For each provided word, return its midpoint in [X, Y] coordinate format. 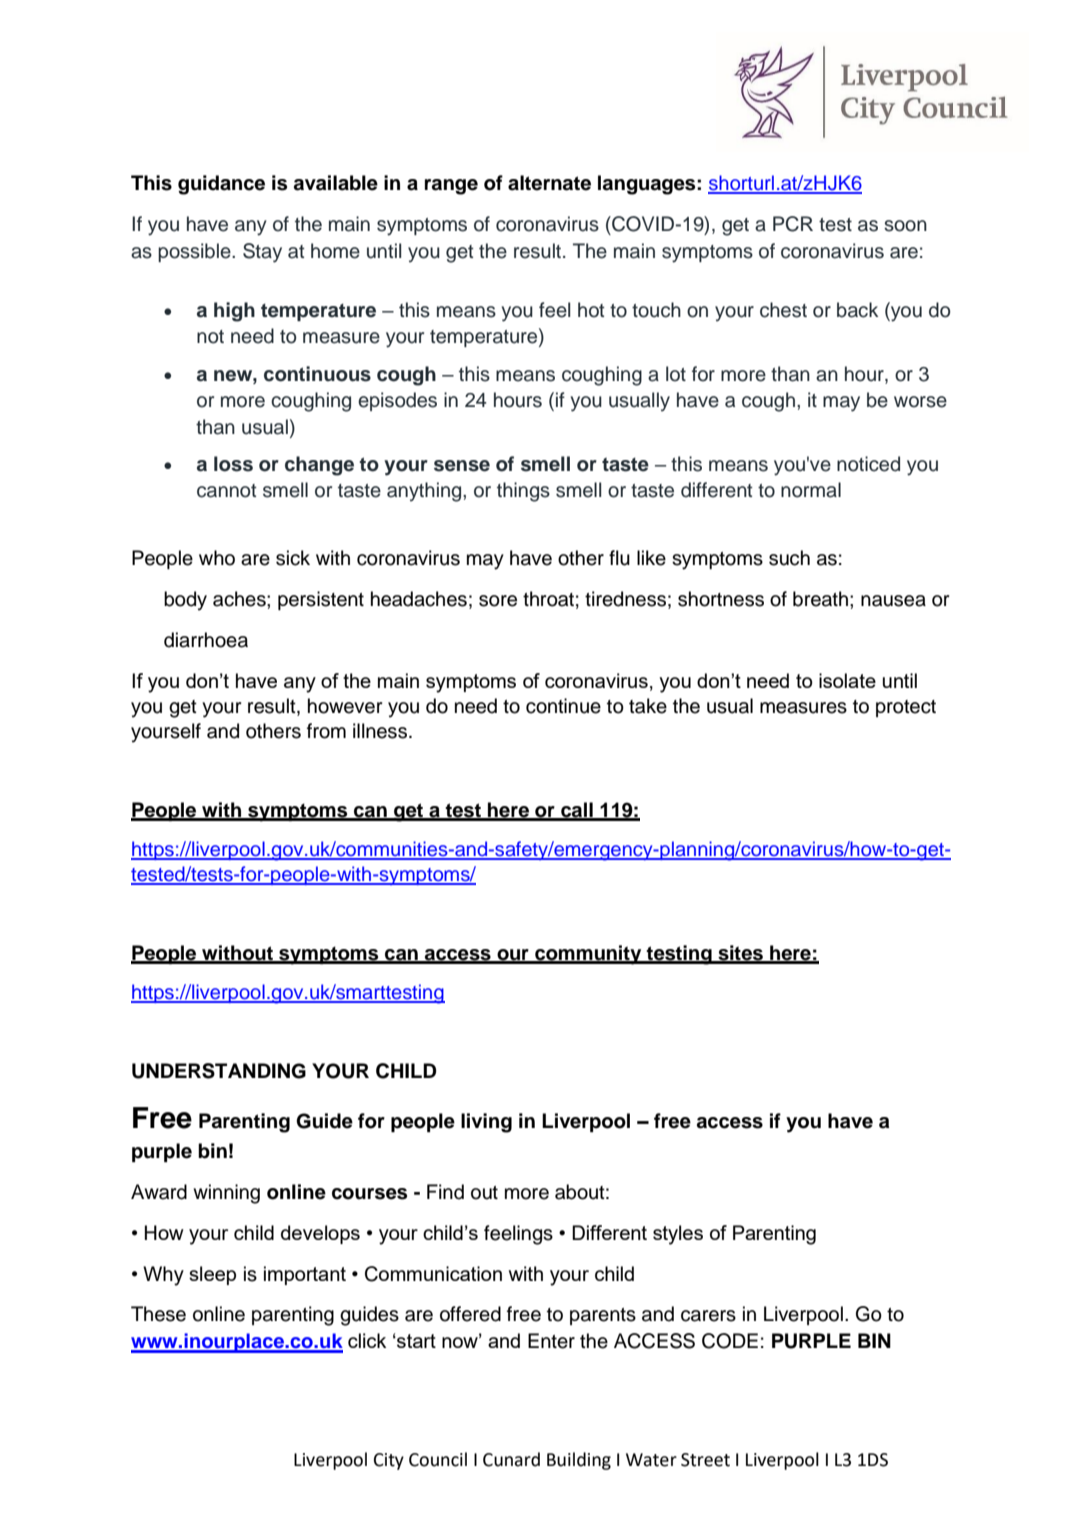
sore [498, 601]
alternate [549, 183]
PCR [793, 224]
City [389, 1461]
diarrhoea [206, 640]
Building [579, 1461]
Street [705, 1460]
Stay [262, 253]
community [588, 955]
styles [678, 1235]
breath [820, 599]
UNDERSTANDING [219, 1071]
